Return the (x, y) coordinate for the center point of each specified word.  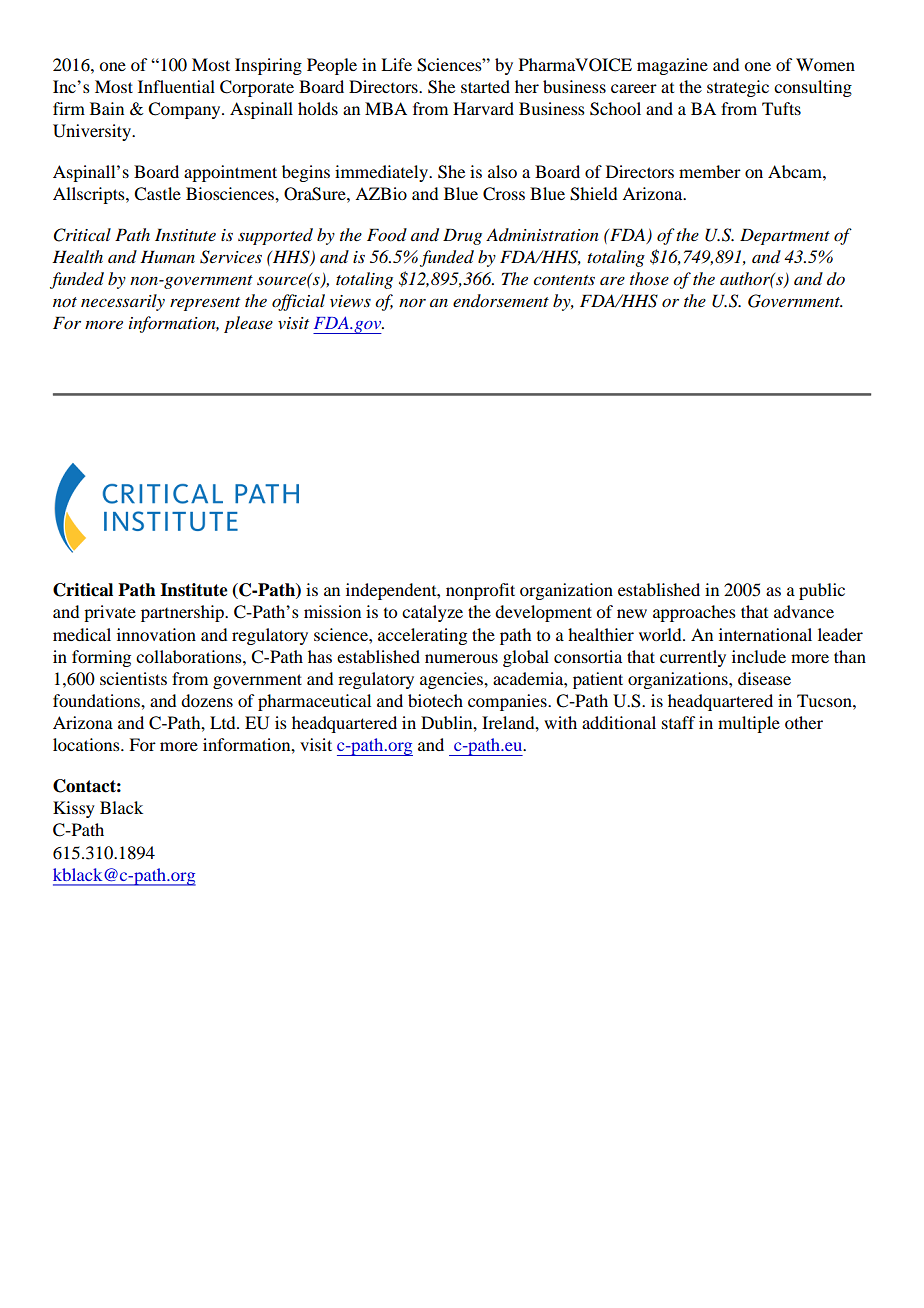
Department (785, 236)
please (248, 324)
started (485, 86)
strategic (738, 88)
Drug (462, 236)
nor (412, 302)
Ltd (224, 722)
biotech (435, 700)
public (822, 591)
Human (167, 256)
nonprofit (480, 591)
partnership (183, 613)
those (649, 278)
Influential (176, 86)
